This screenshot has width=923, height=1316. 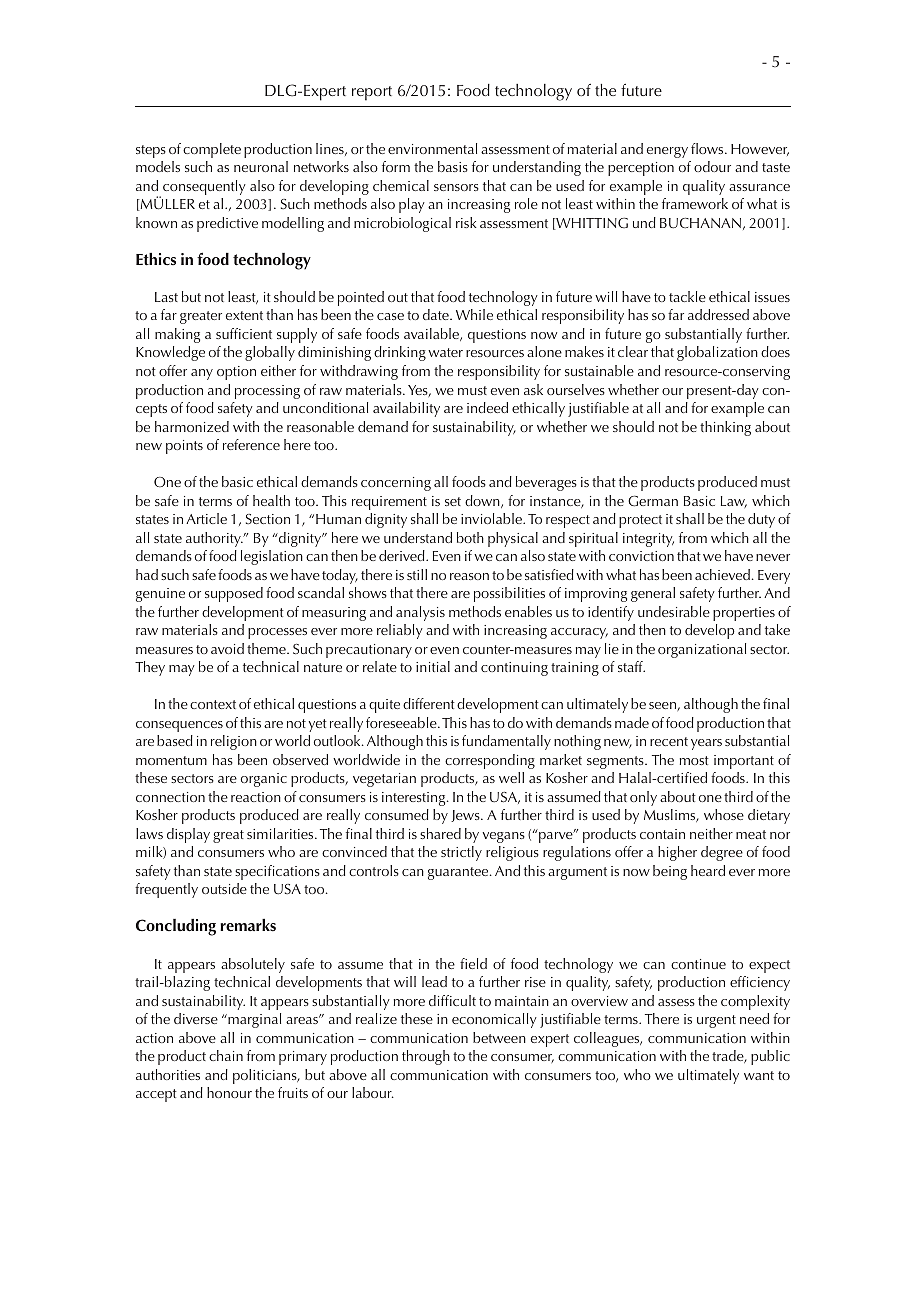 What do you see at coordinates (236, 373) in the screenshot?
I see `option` at bounding box center [236, 373].
